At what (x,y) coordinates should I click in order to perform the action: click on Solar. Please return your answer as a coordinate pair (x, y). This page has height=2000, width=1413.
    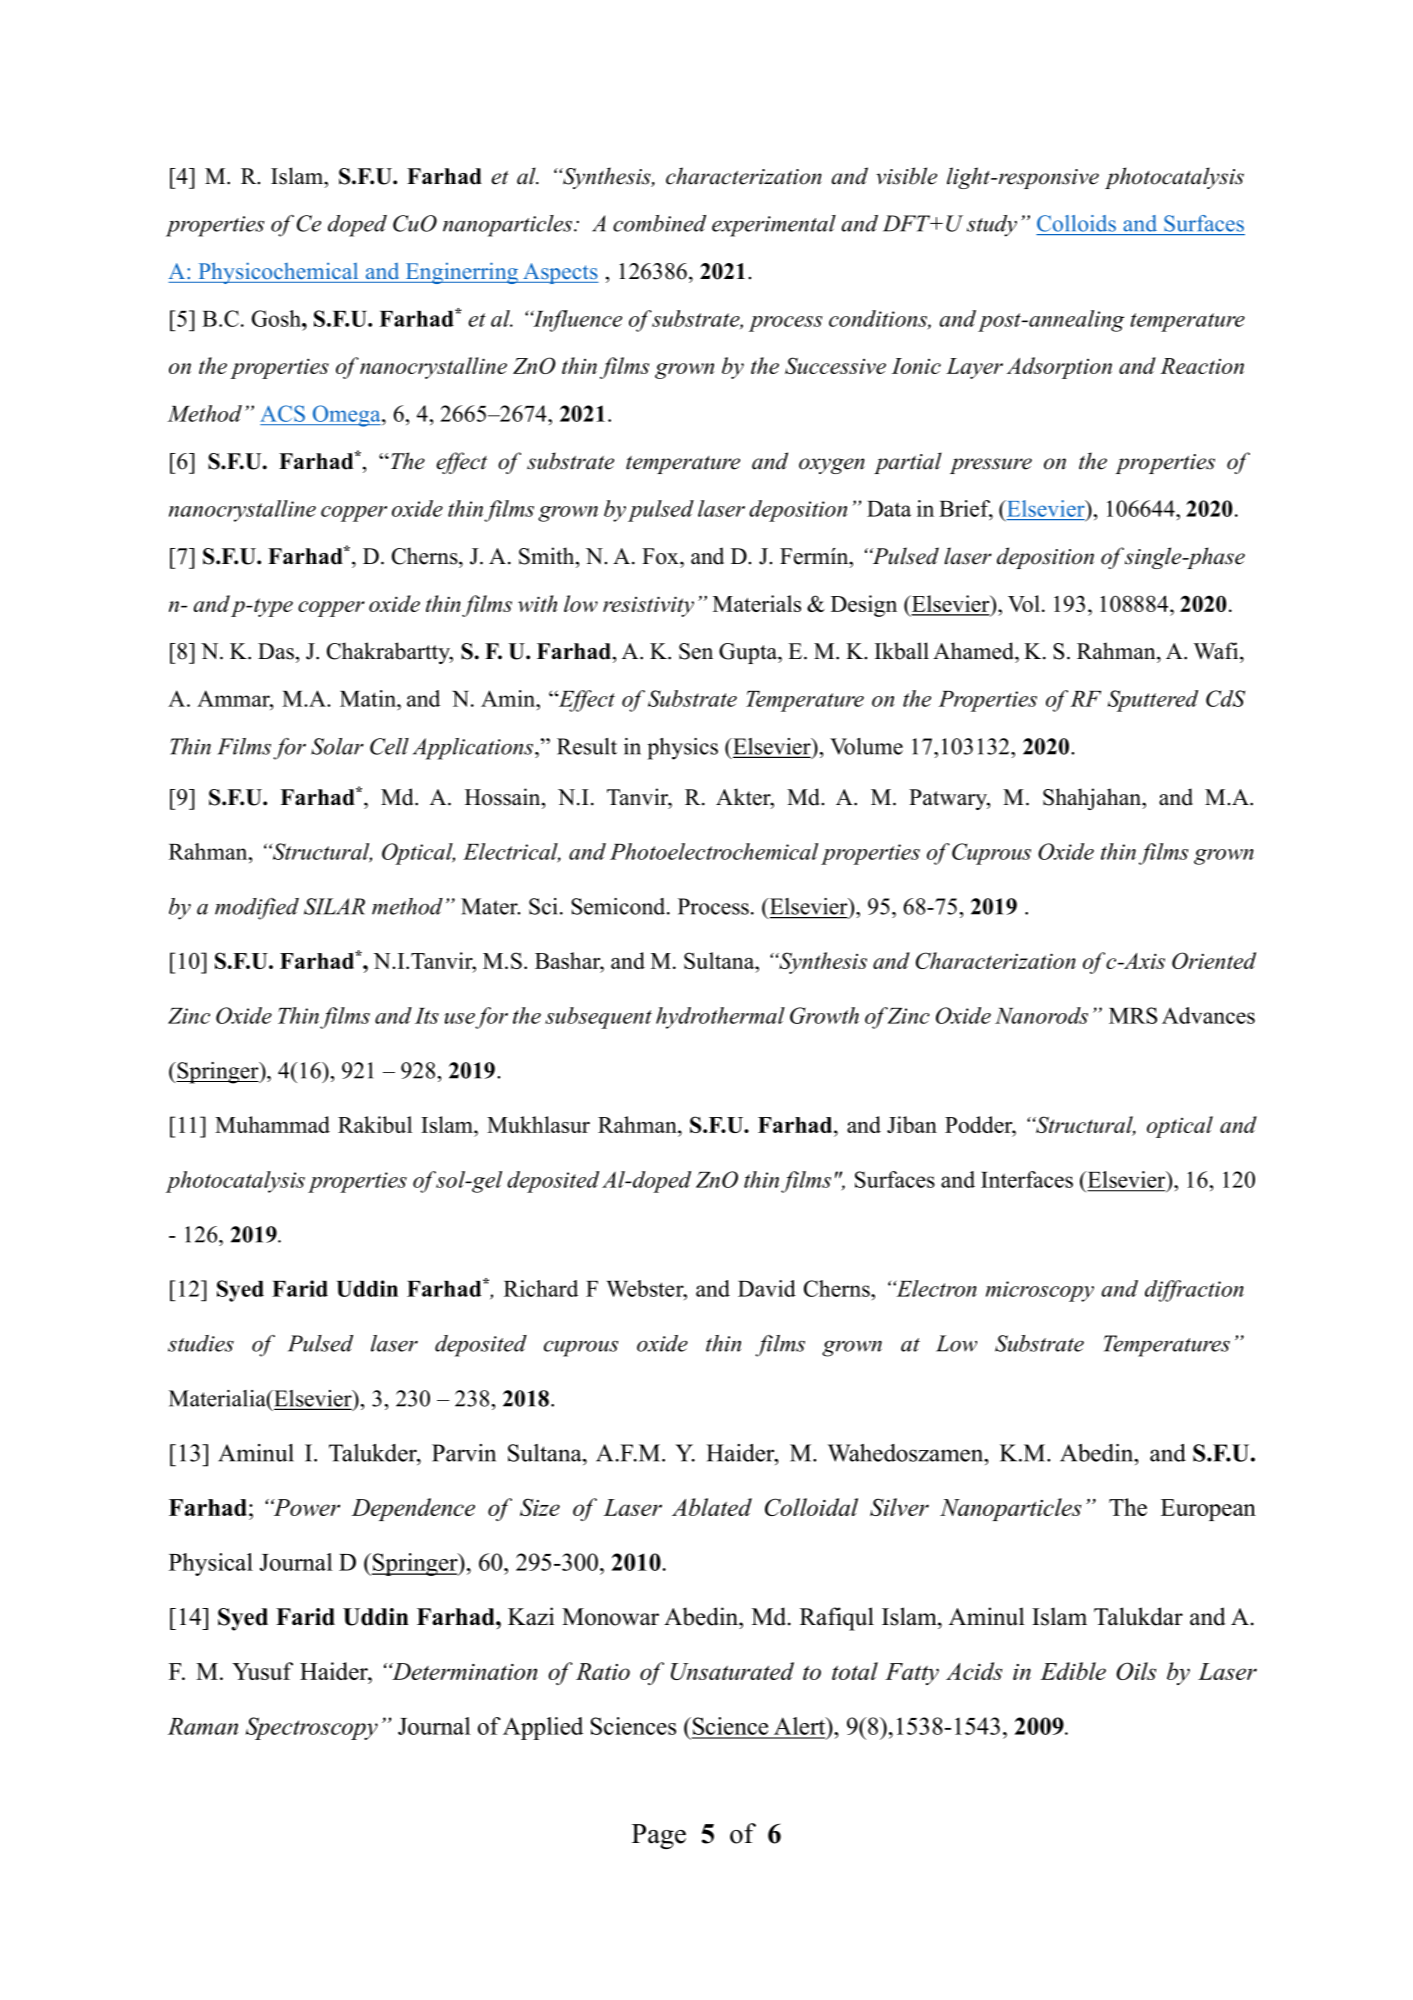
    Looking at the image, I should click on (337, 746).
